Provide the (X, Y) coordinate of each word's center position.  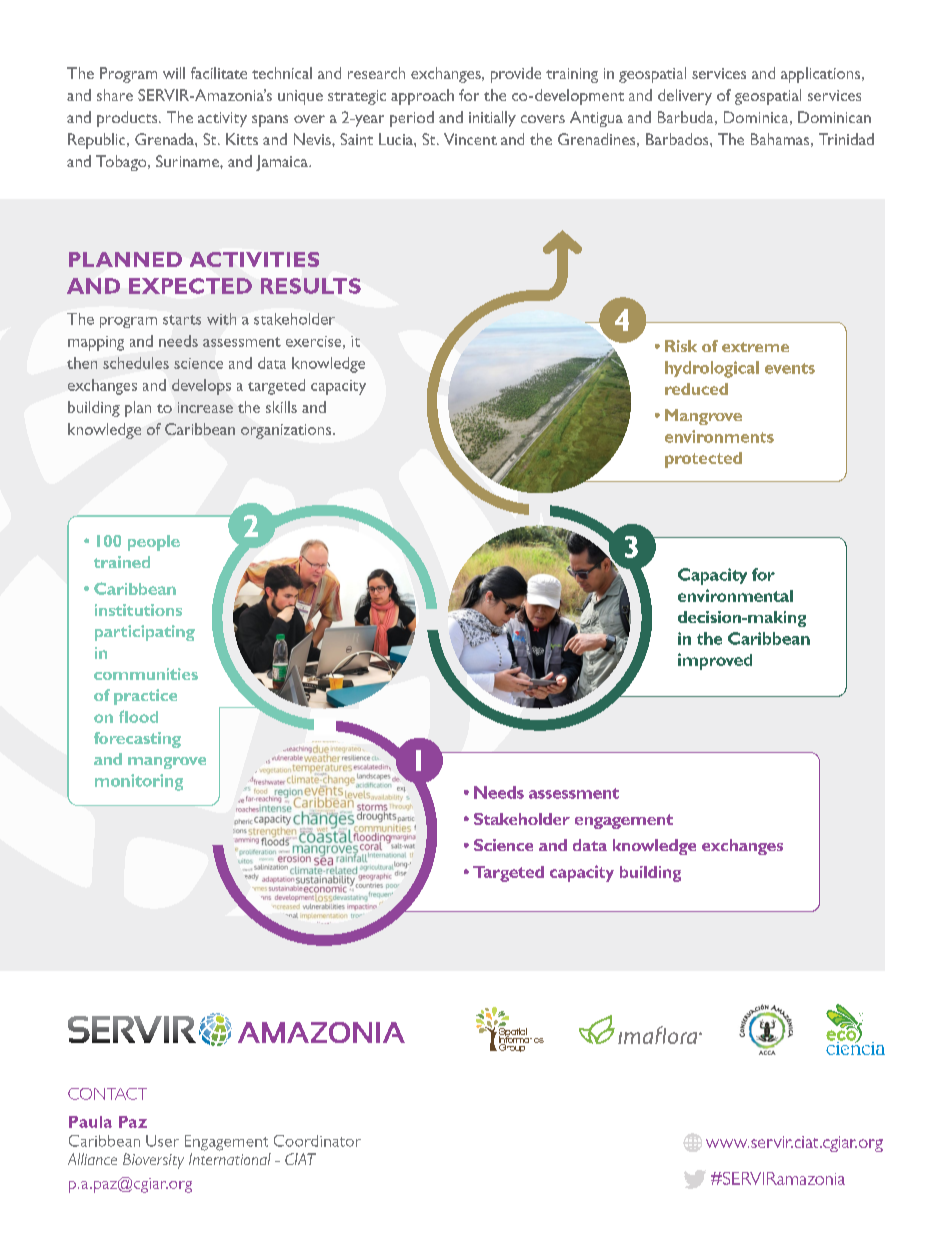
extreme (755, 347)
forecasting (137, 740)
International (230, 1159)
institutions (138, 610)
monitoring (139, 782)
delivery (685, 97)
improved (715, 661)
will (174, 73)
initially (492, 119)
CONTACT (107, 1094)
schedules (136, 363)
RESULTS (311, 286)
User (162, 1141)
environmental (735, 595)
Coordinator (317, 1141)
